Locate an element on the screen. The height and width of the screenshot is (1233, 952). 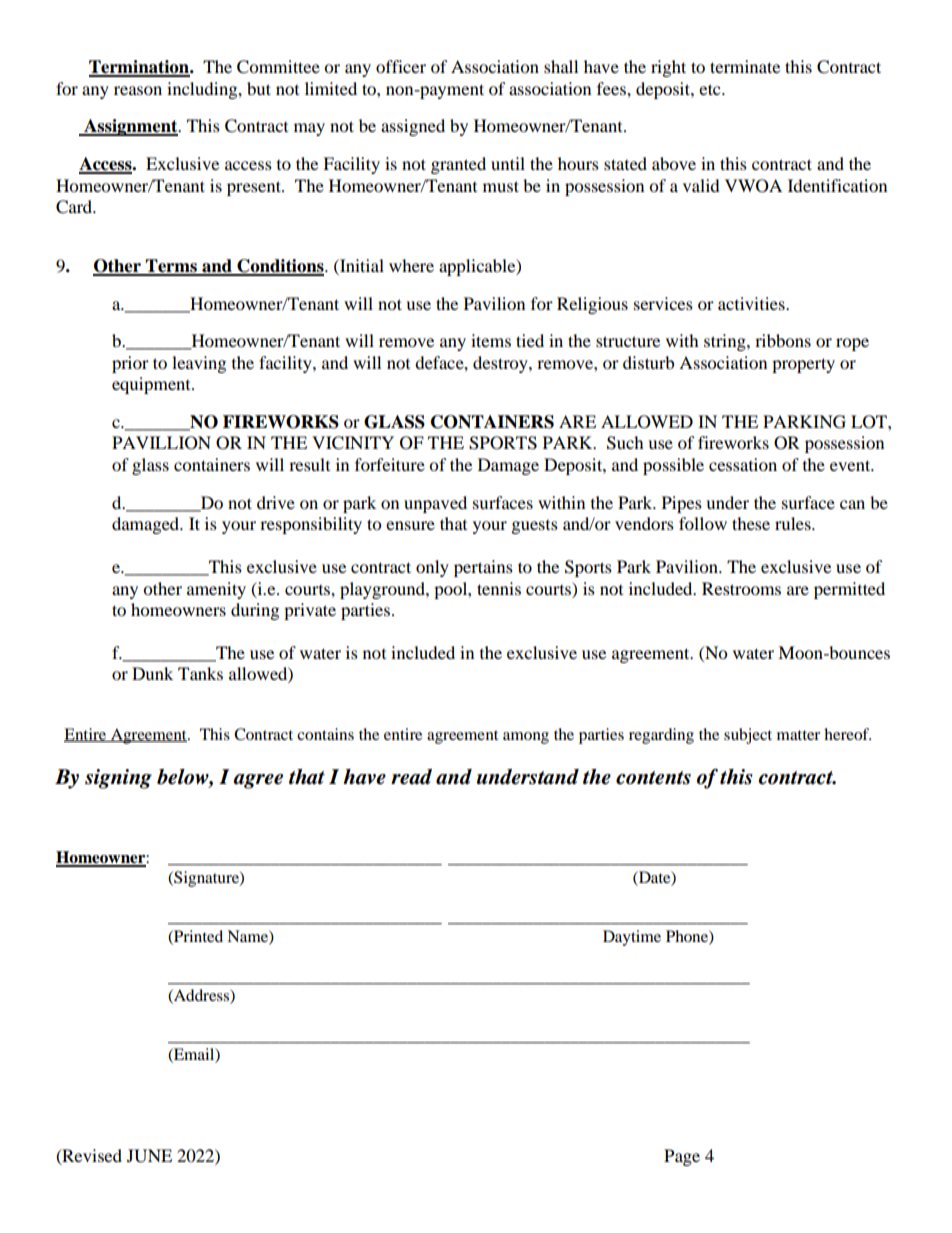
Page is located at coordinates (682, 1157).
